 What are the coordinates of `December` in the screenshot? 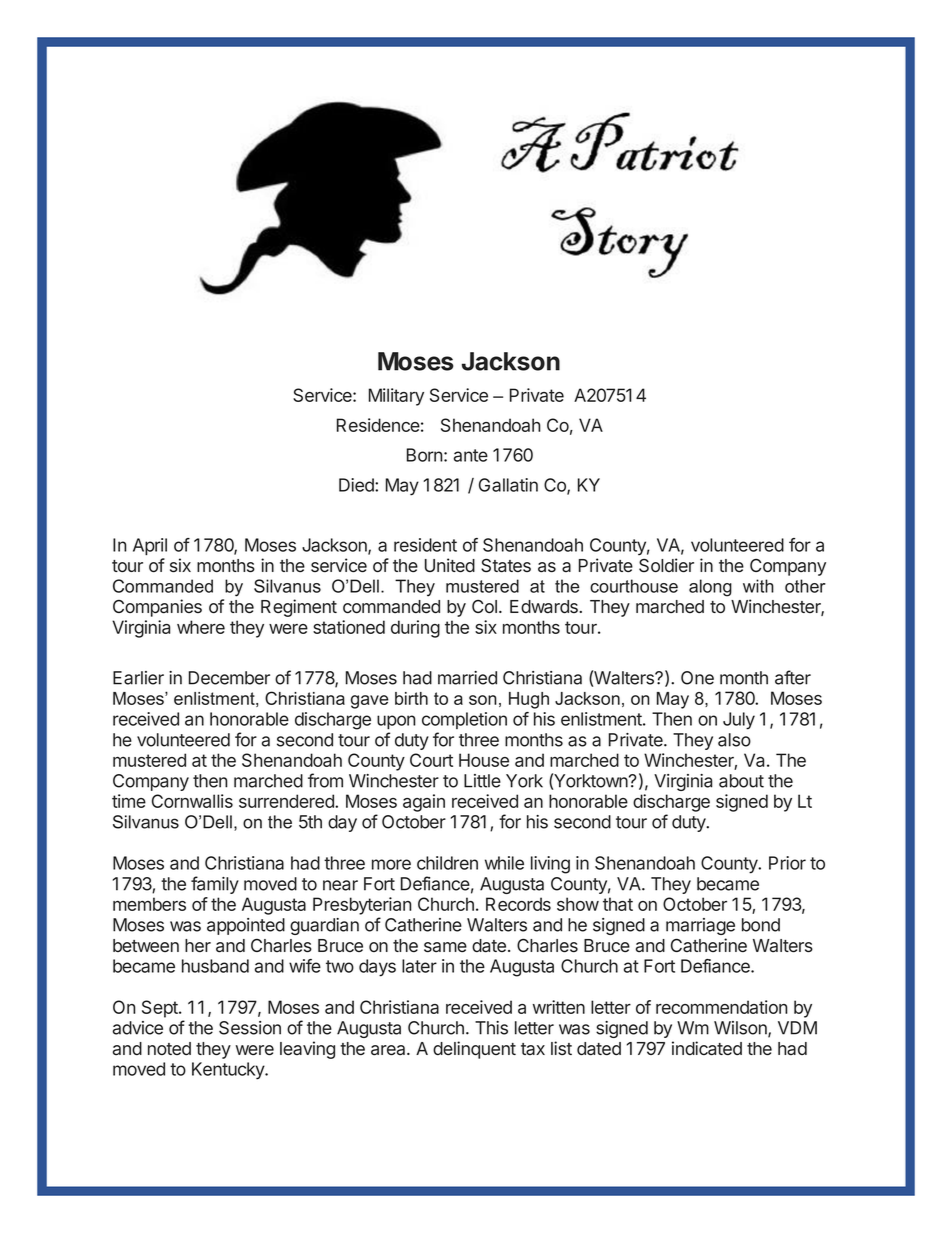 It's located at (229, 678).
